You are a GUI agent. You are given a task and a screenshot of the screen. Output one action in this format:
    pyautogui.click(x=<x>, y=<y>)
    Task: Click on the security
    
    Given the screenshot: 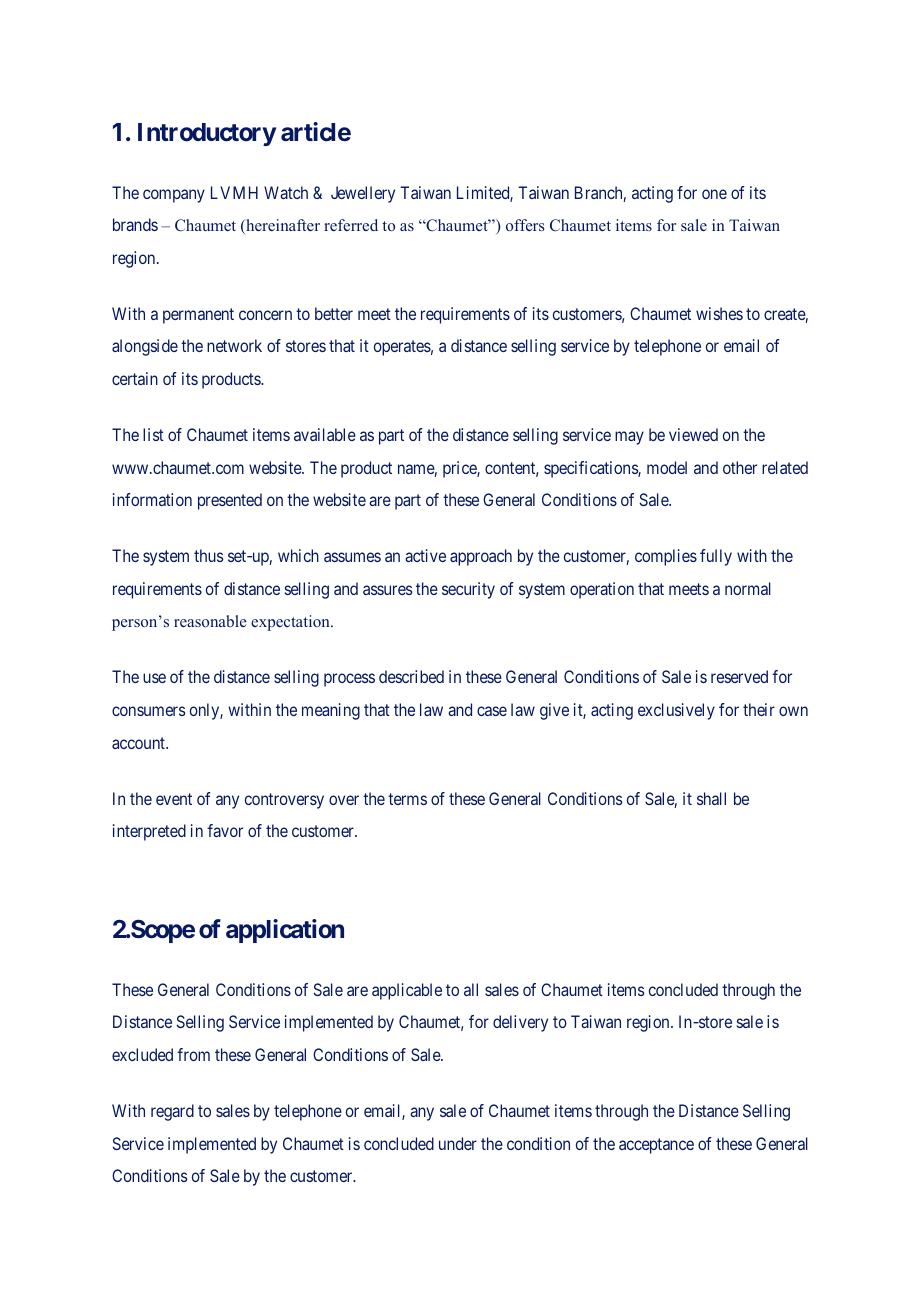 What is the action you would take?
    pyautogui.click(x=468, y=590)
